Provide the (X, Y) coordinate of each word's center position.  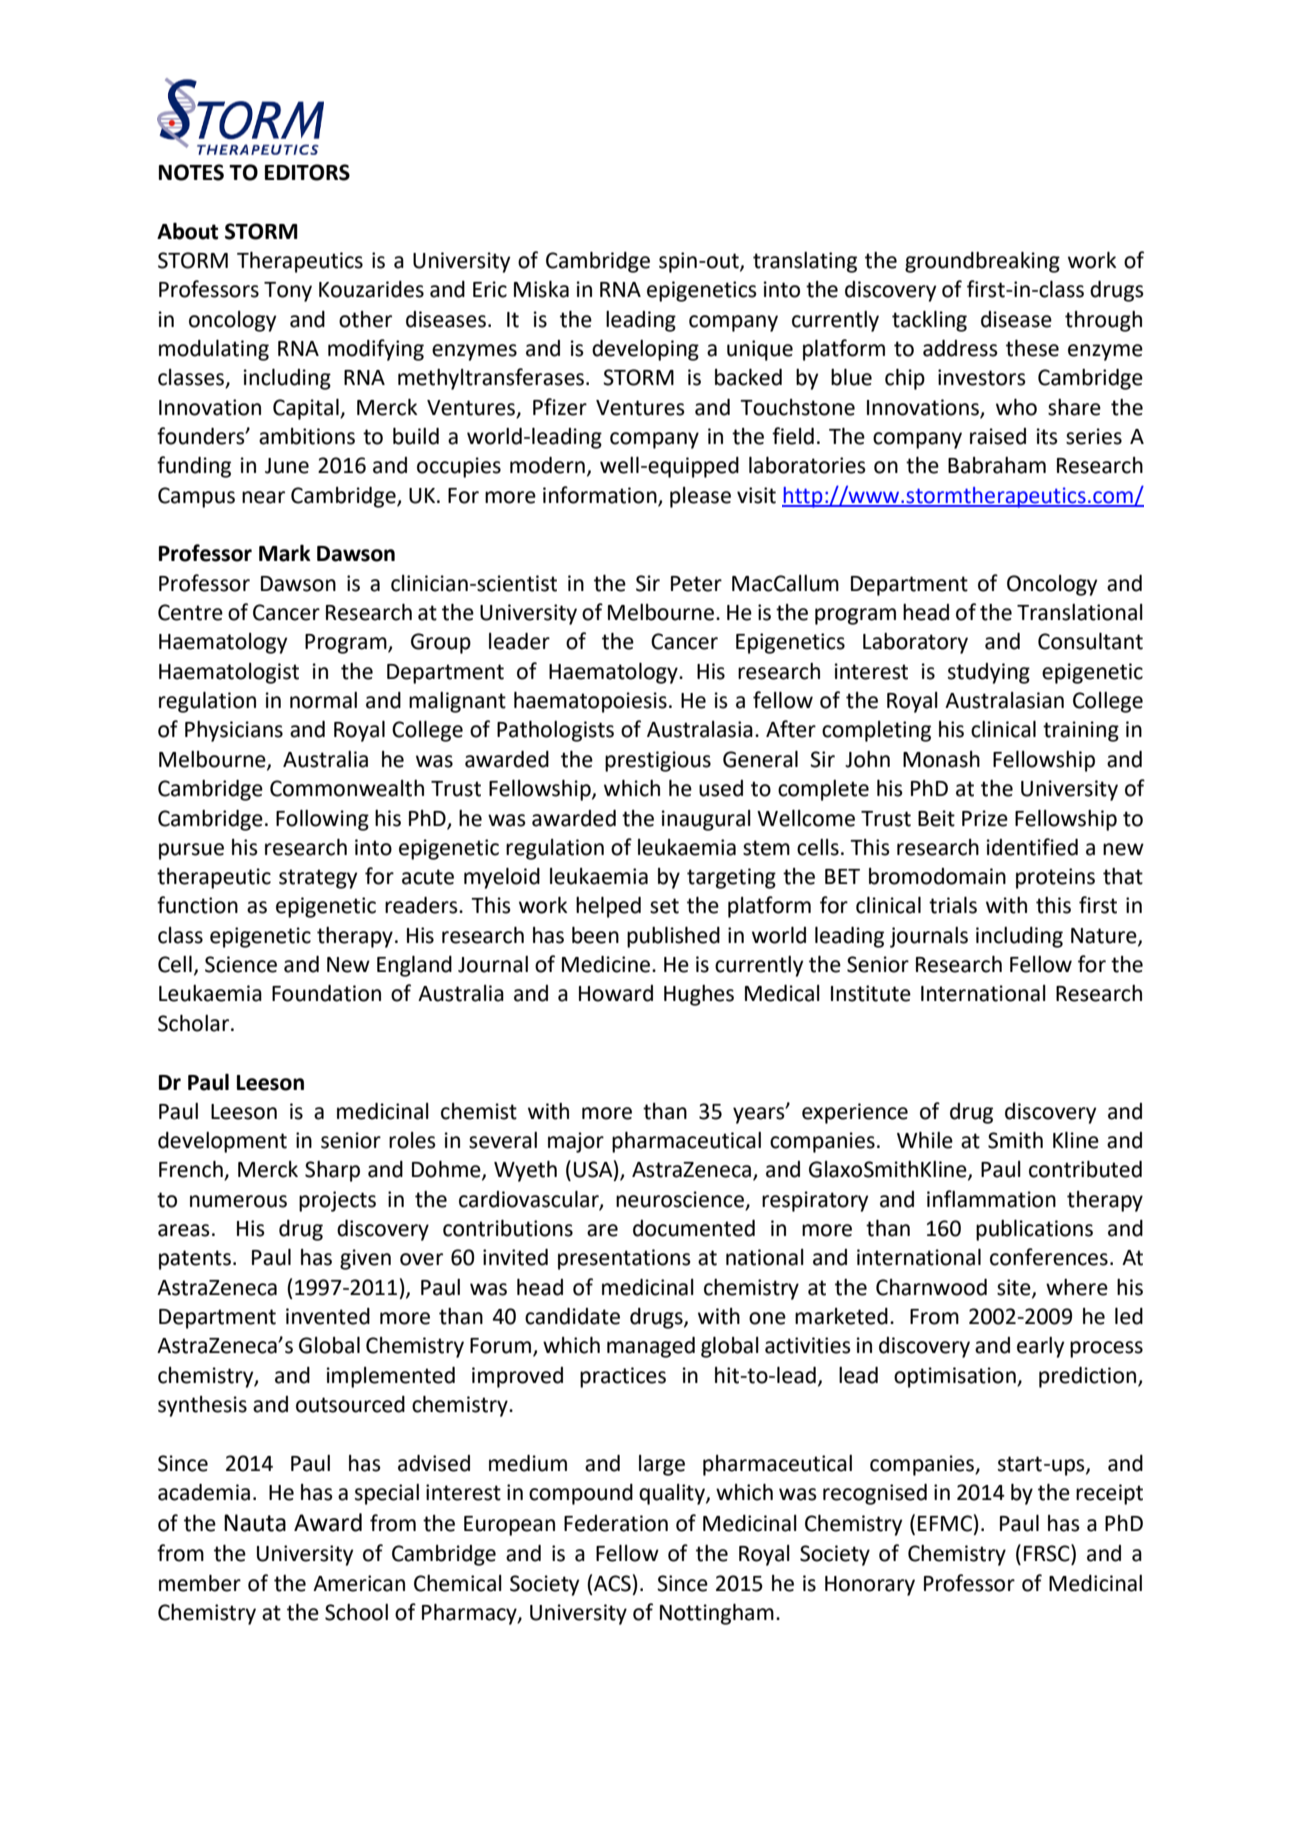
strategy (318, 879)
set (664, 906)
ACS (612, 1583)
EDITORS (307, 172)
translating (805, 262)
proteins (1055, 878)
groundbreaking (982, 262)
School (356, 1612)
